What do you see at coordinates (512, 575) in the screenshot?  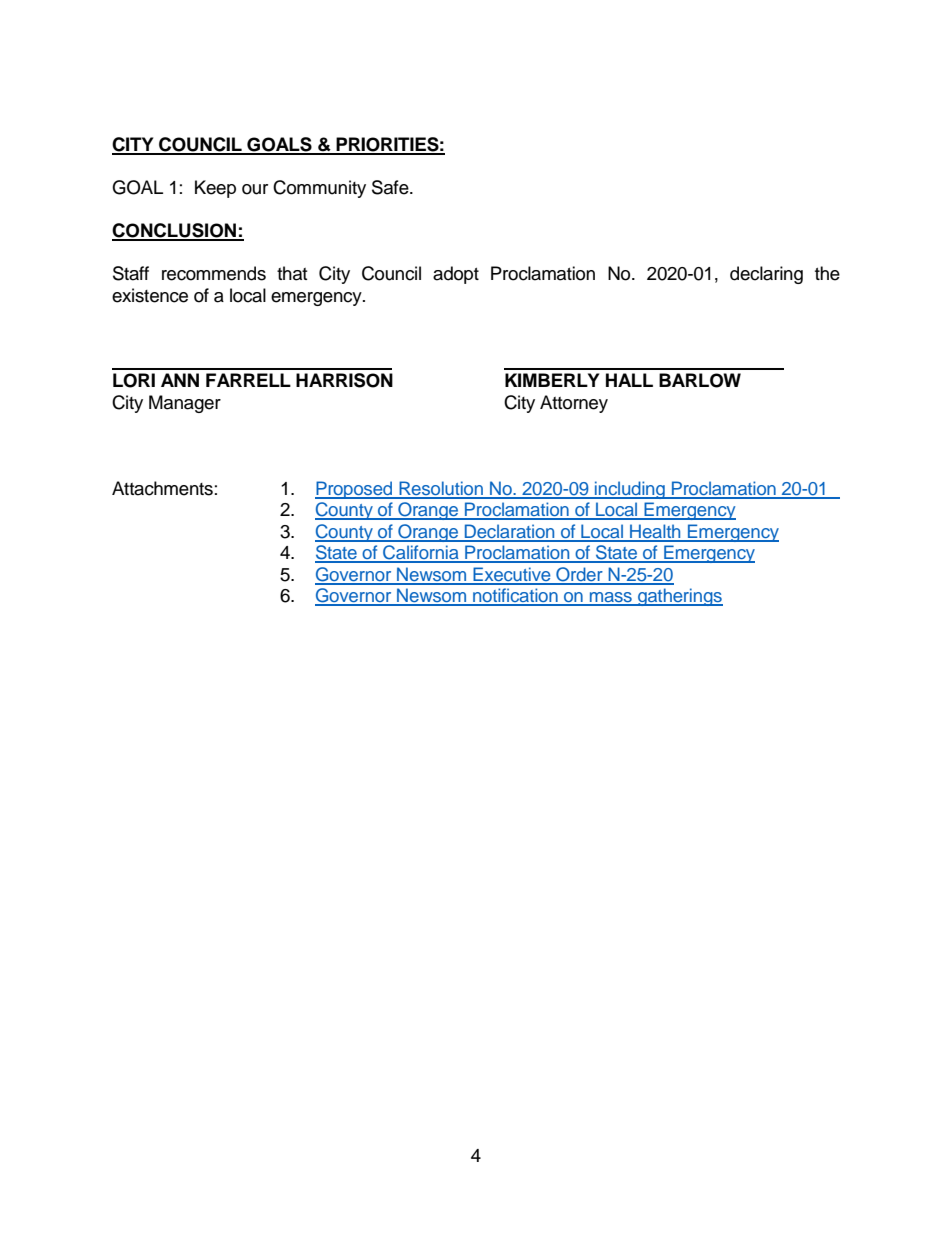 I see `Executive` at bounding box center [512, 575].
